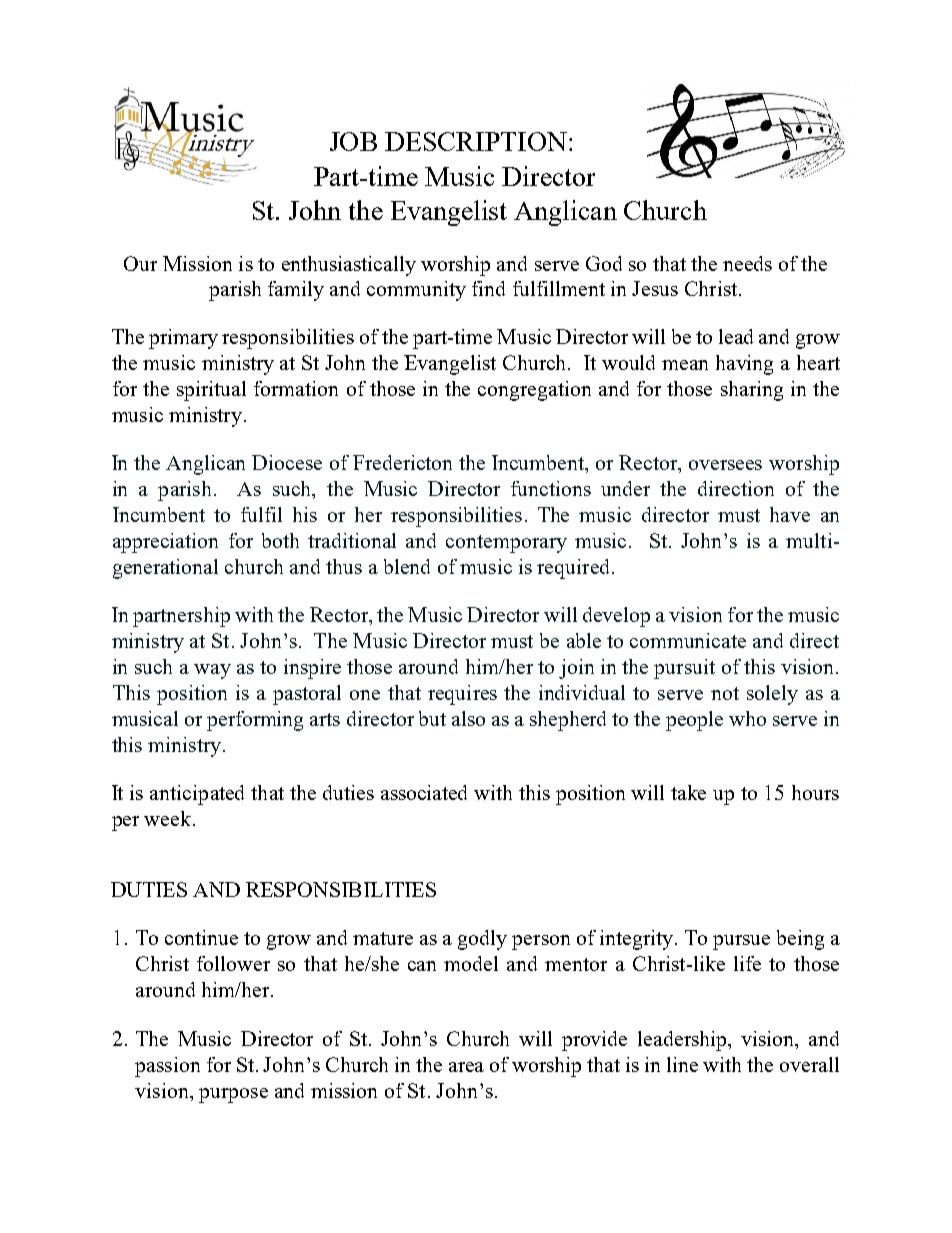 The height and width of the screenshot is (1233, 952). What do you see at coordinates (682, 1064) in the screenshot?
I see `line` at bounding box center [682, 1064].
